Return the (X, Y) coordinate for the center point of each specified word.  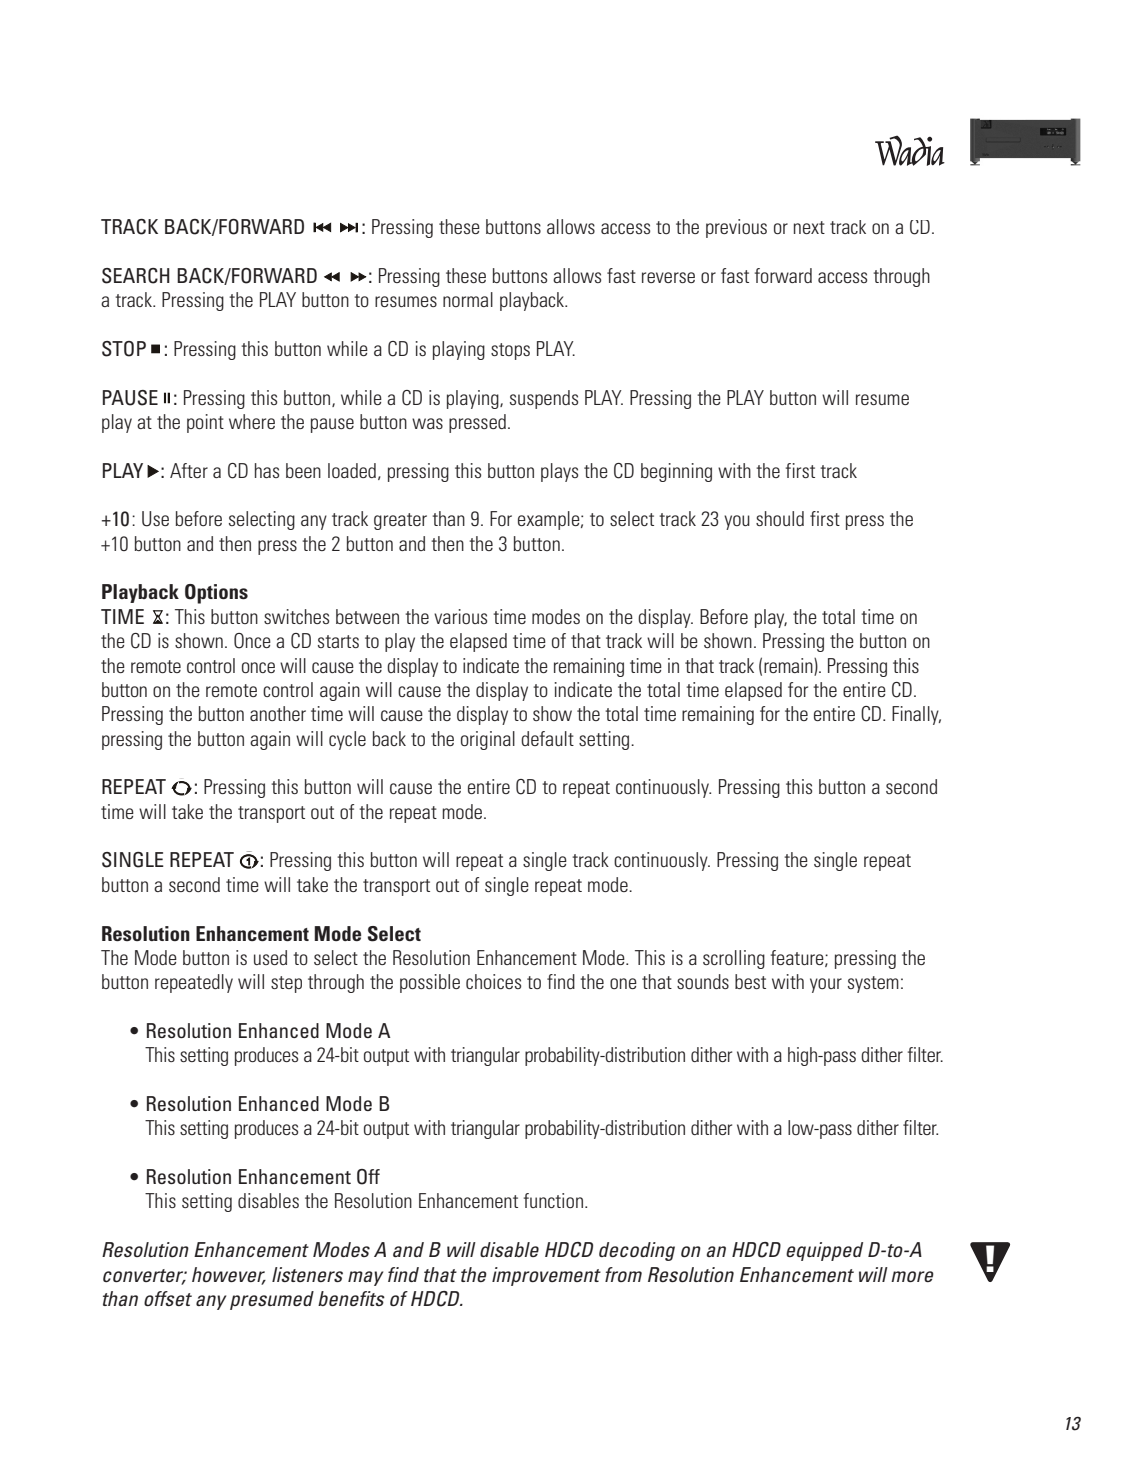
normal (468, 299)
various (460, 616)
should (780, 518)
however (229, 1275)
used (270, 957)
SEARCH (136, 276)
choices (493, 981)
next (809, 227)
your (826, 985)
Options (216, 594)
